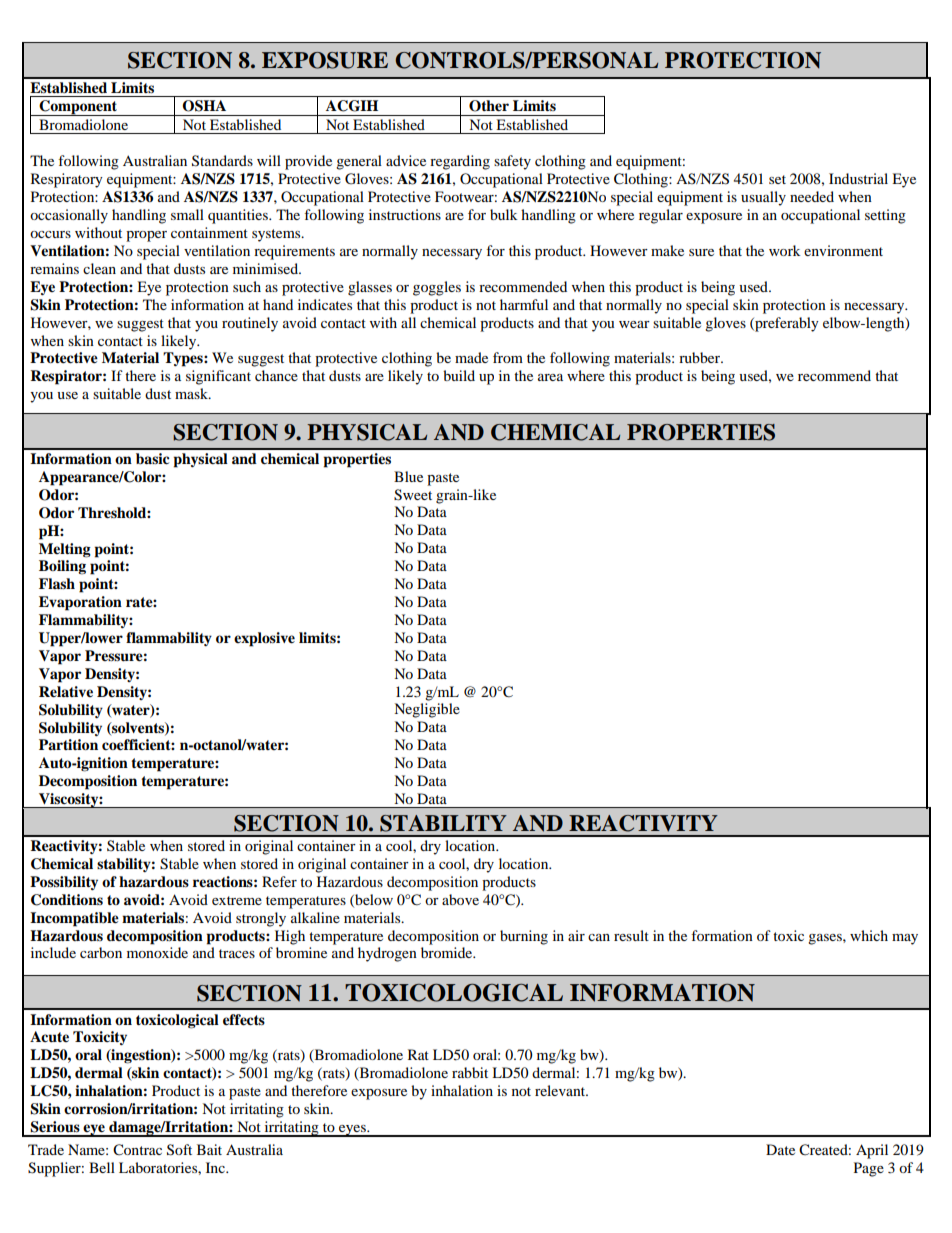 The height and width of the screenshot is (1233, 952). I want to click on Partition, so click(68, 744).
